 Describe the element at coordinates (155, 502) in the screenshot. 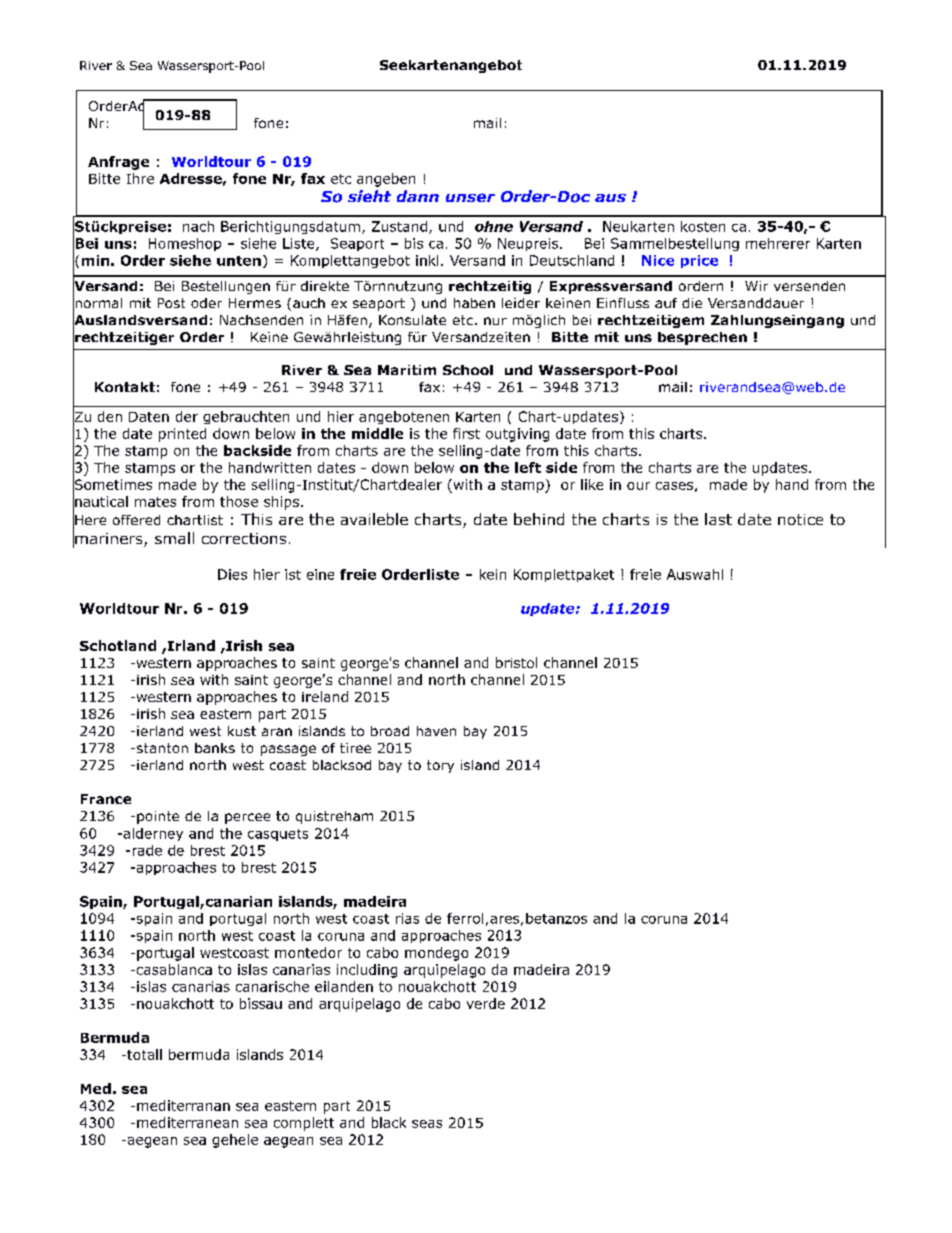

I see `mates` at that location.
